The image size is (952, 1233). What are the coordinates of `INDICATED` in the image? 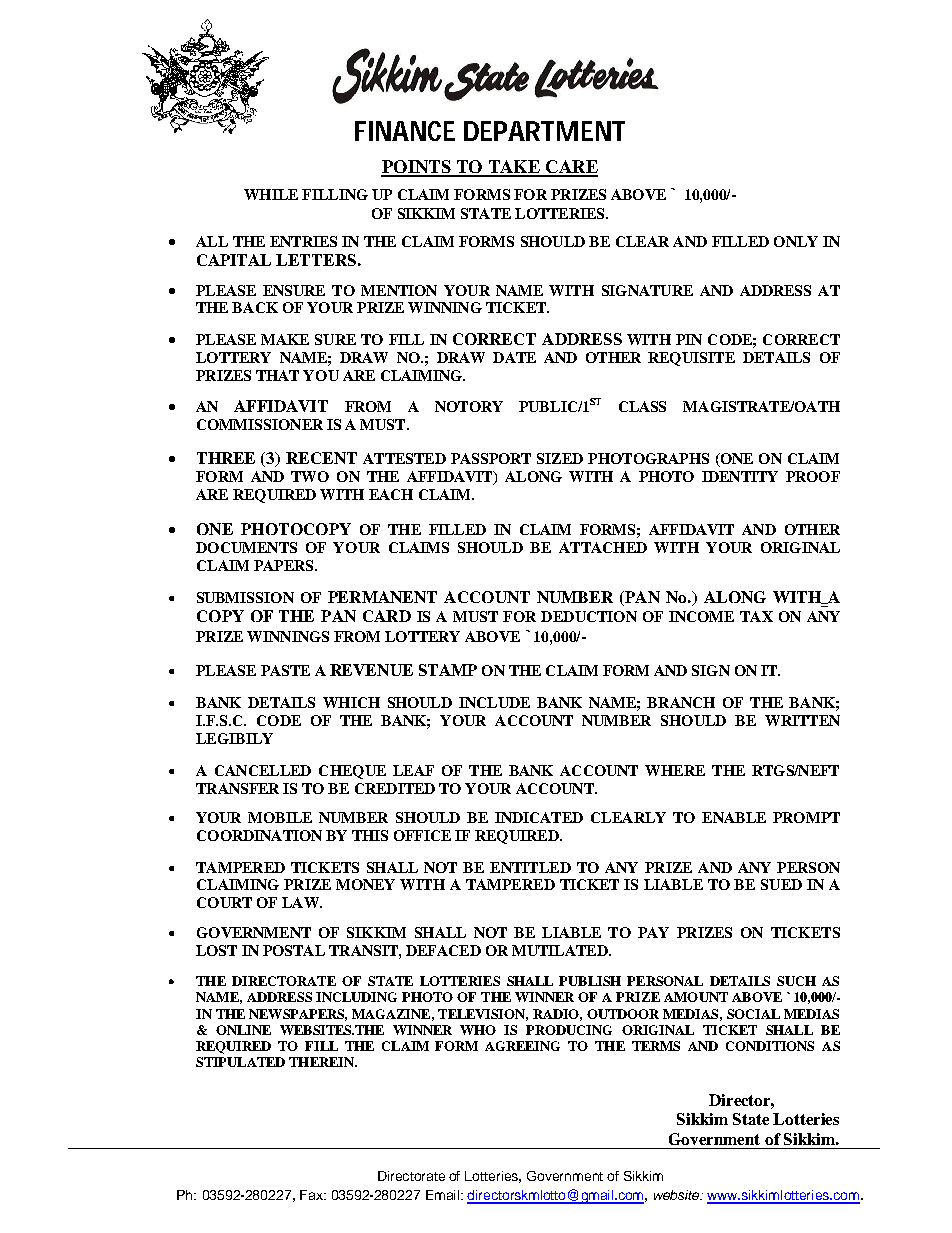 It's located at (539, 817).
